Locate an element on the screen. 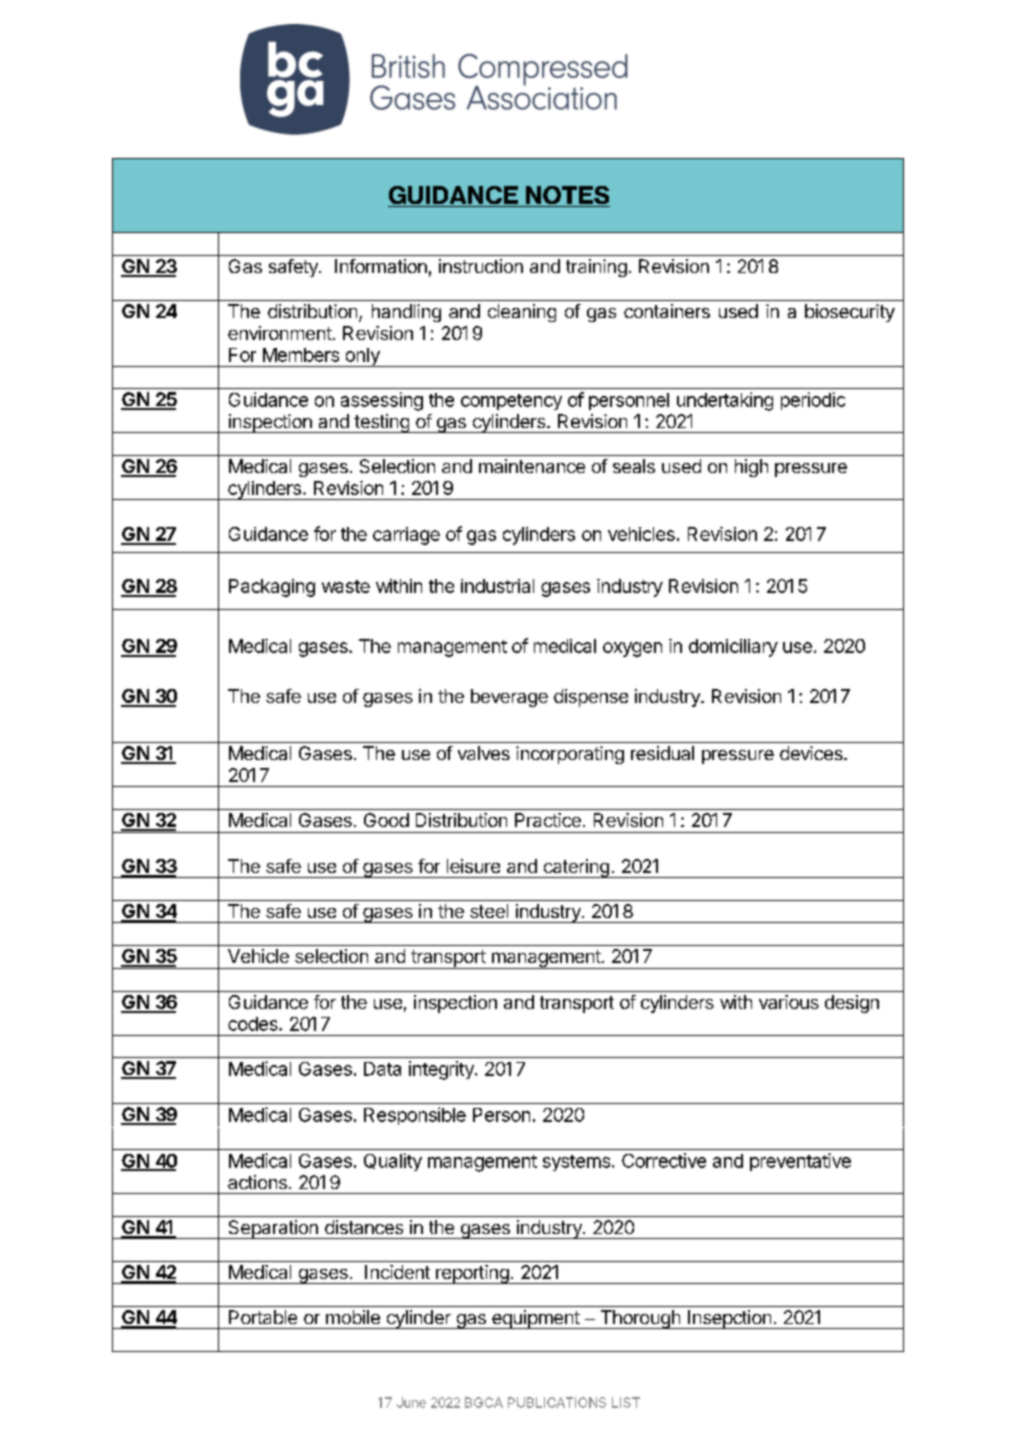 The height and width of the screenshot is (1441, 1019). Good is located at coordinates (386, 820).
